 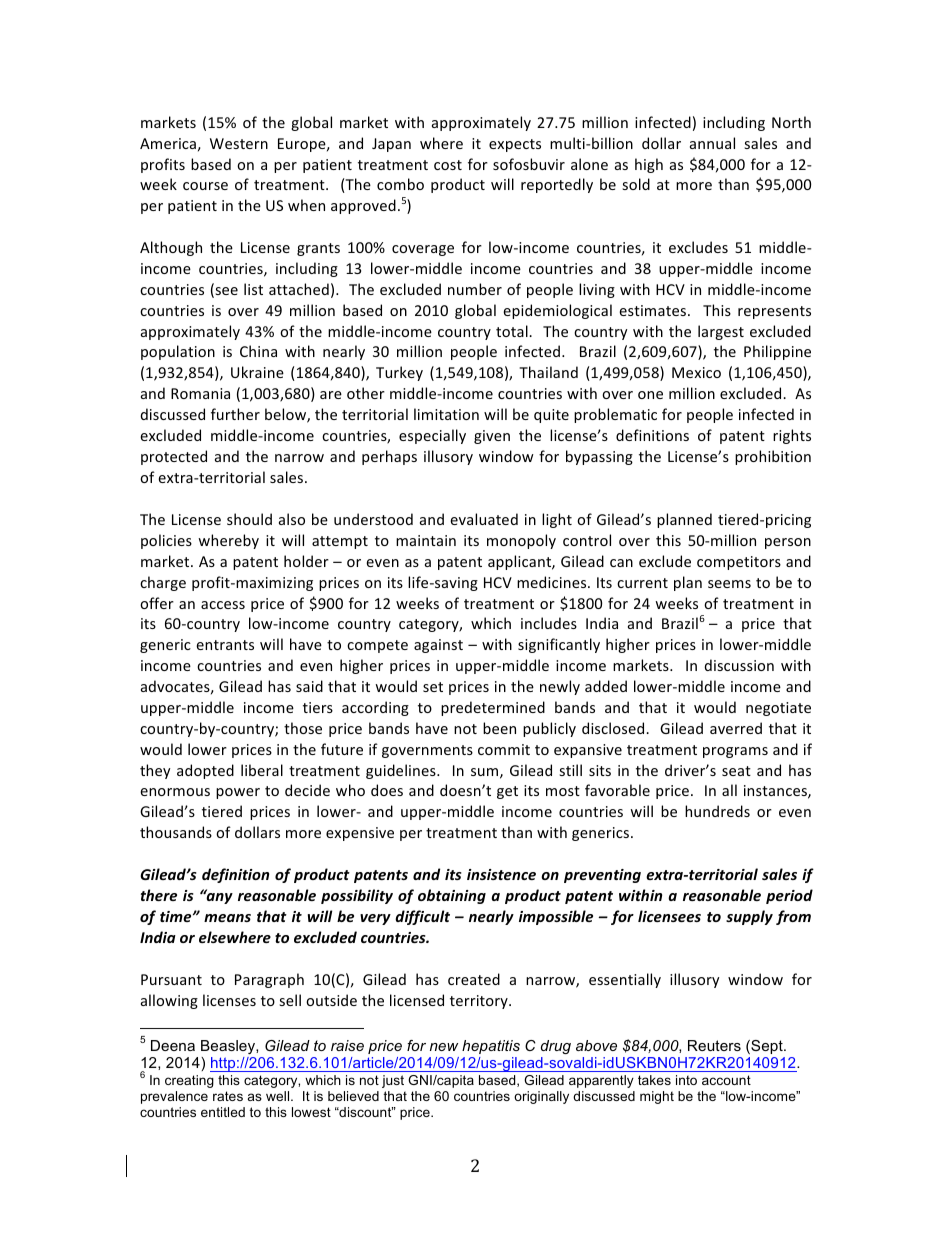 I want to click on Western, so click(x=239, y=143).
